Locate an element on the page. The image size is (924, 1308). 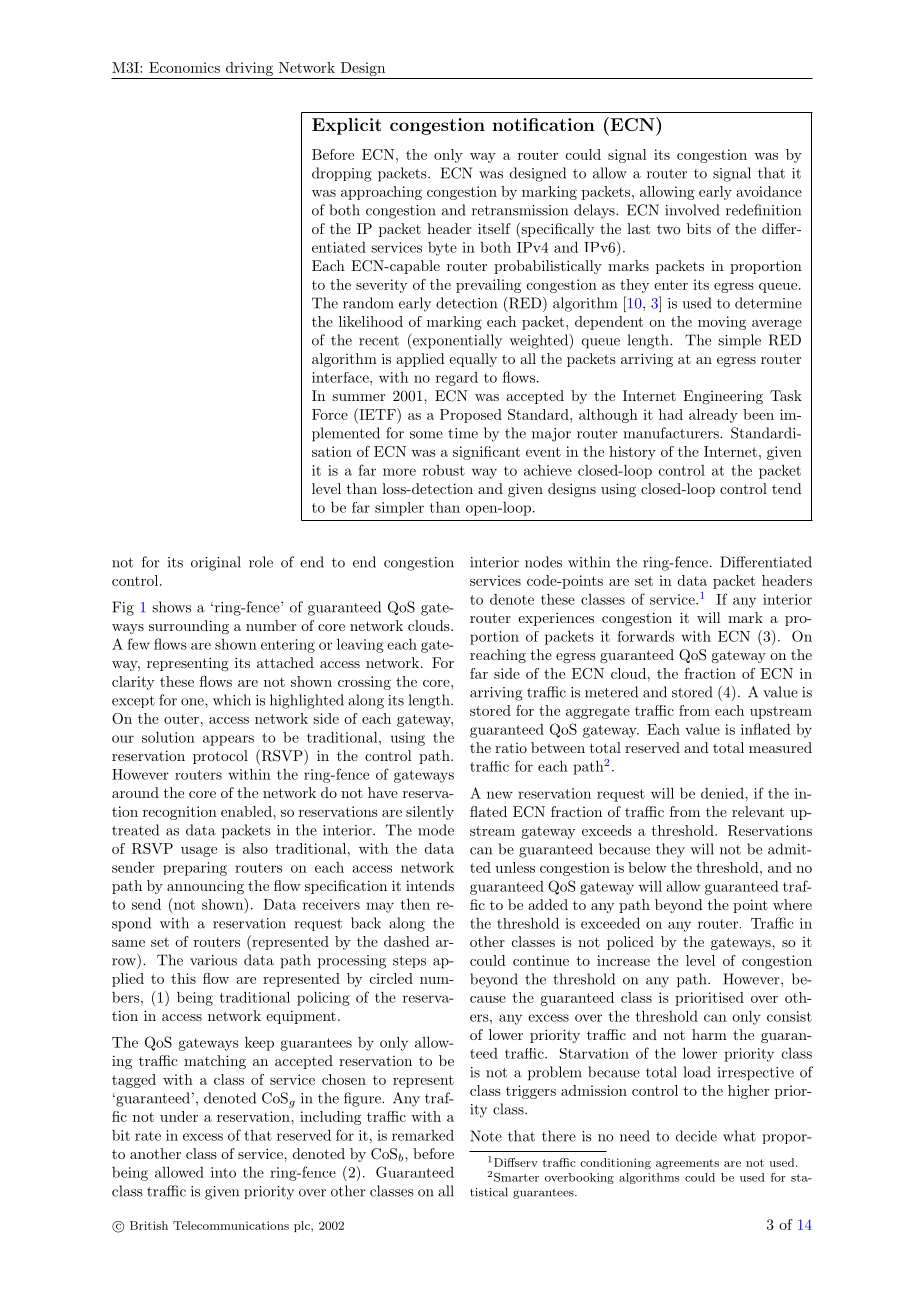
shows is located at coordinates (171, 607).
